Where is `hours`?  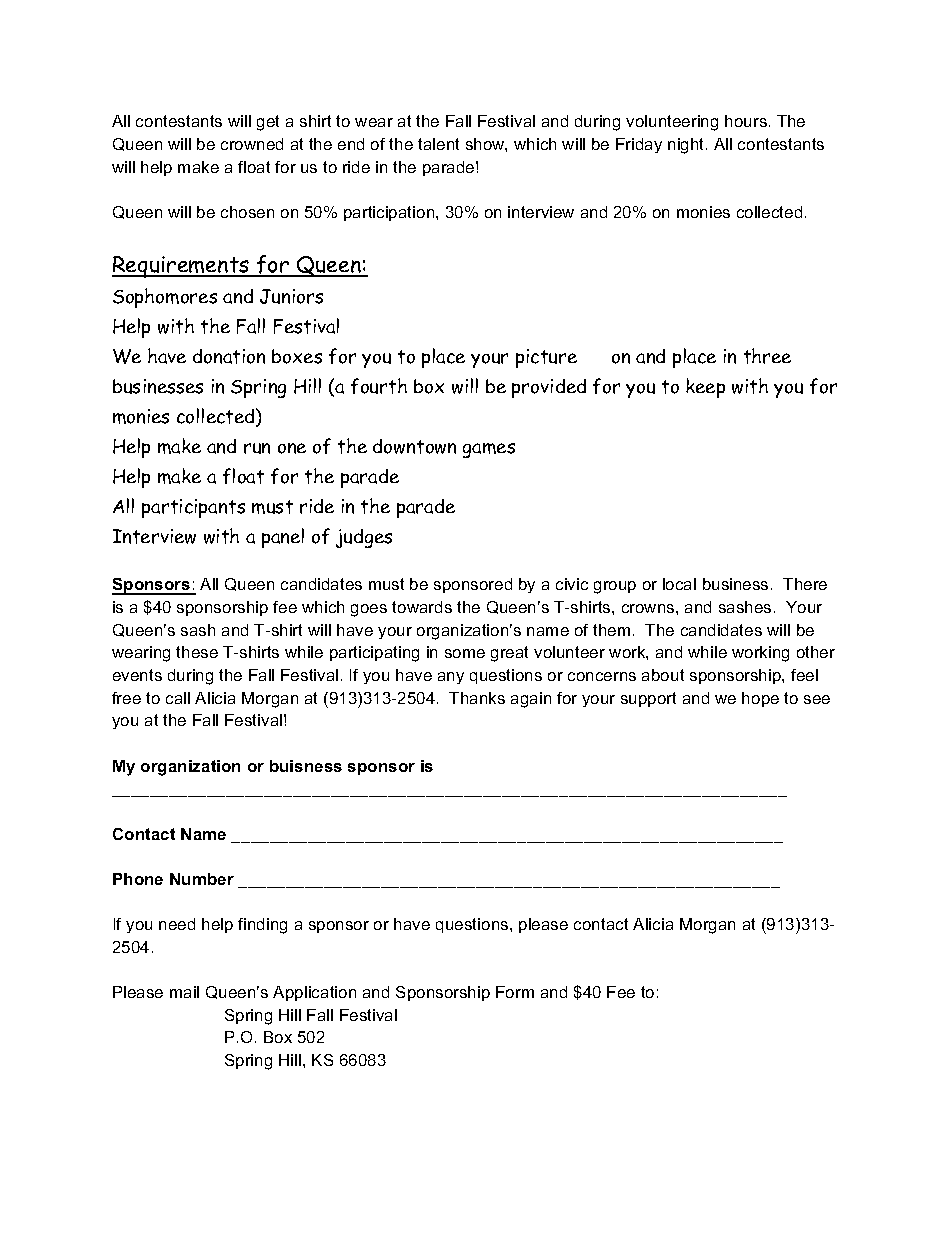
hours is located at coordinates (746, 121).
